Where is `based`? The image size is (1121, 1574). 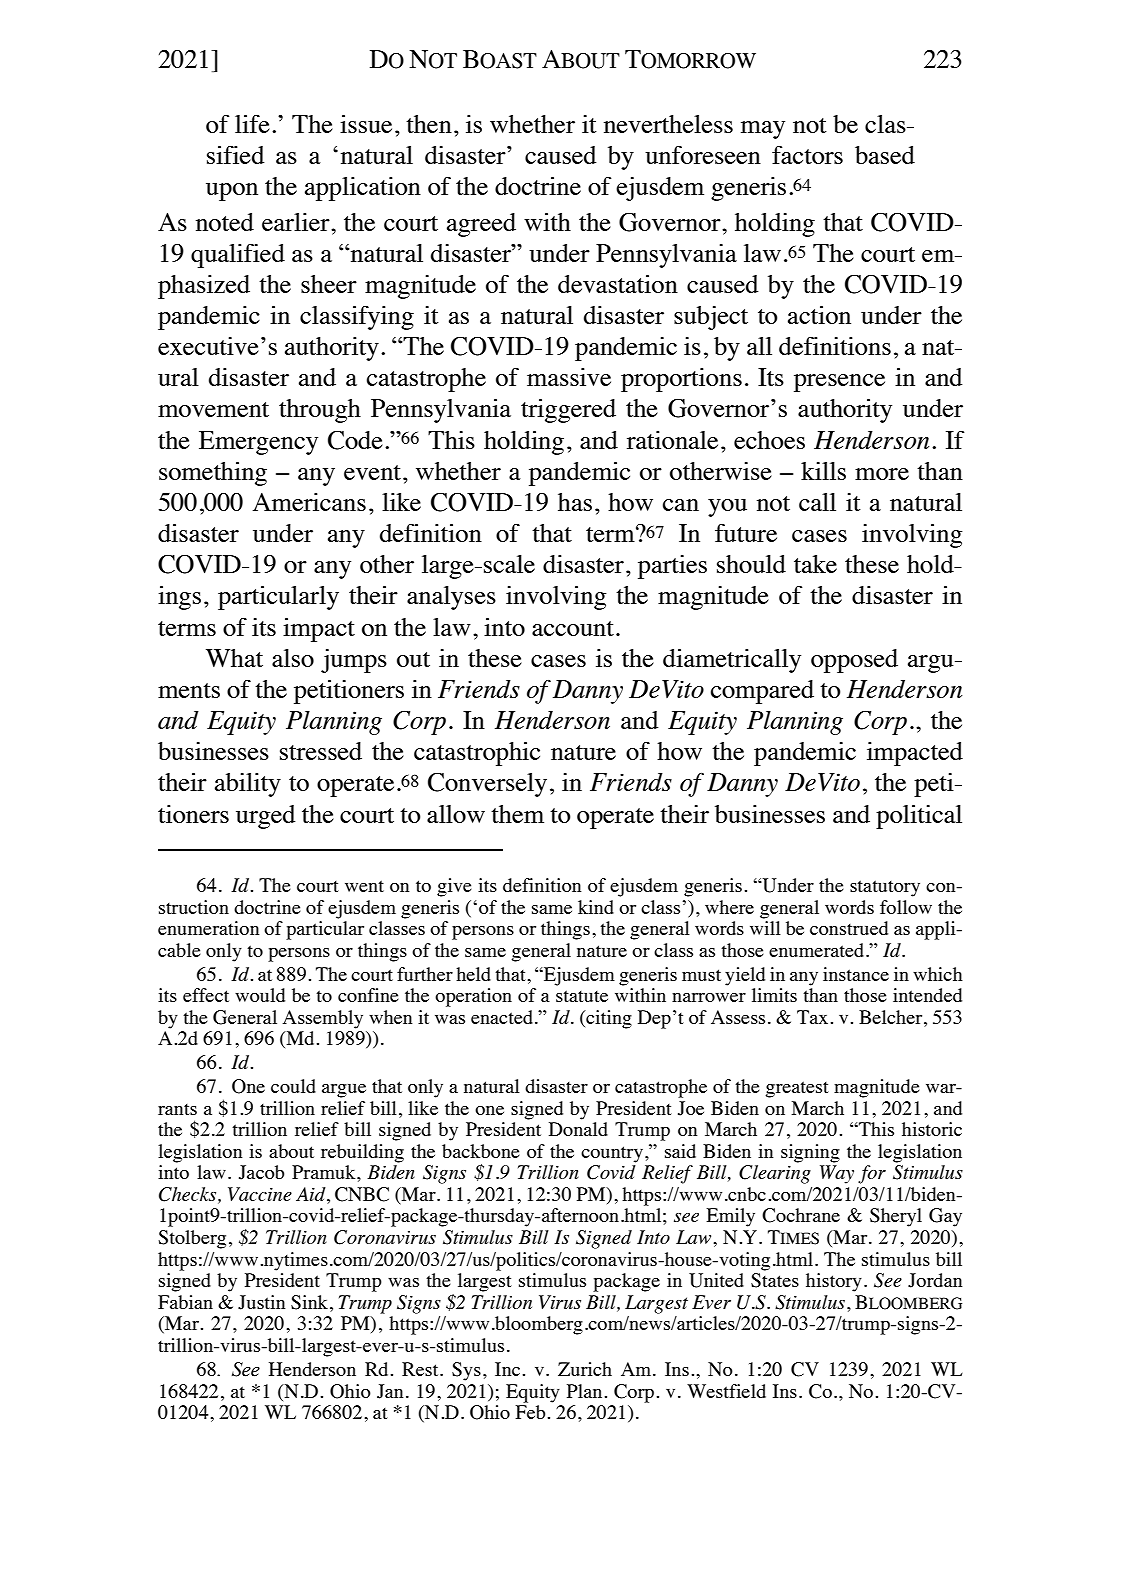
based is located at coordinates (885, 155).
